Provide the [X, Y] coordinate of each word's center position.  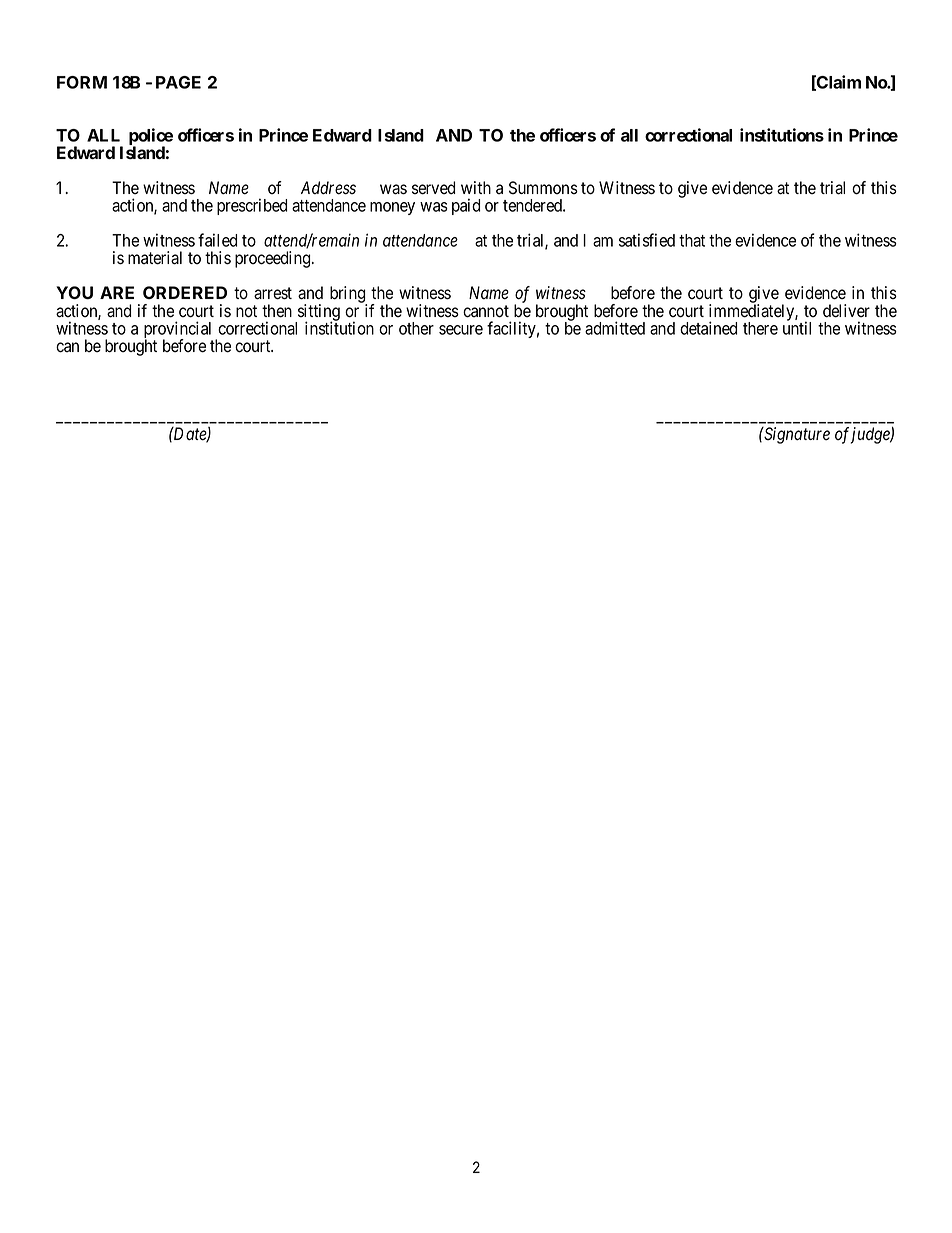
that [692, 240]
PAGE [178, 82]
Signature [796, 435]
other [416, 328]
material [155, 258]
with [476, 187]
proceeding [274, 259]
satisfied [647, 240]
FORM [82, 82]
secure [461, 330]
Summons [543, 188]
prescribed [252, 206]
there [760, 328]
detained [709, 328]
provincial [178, 331]
